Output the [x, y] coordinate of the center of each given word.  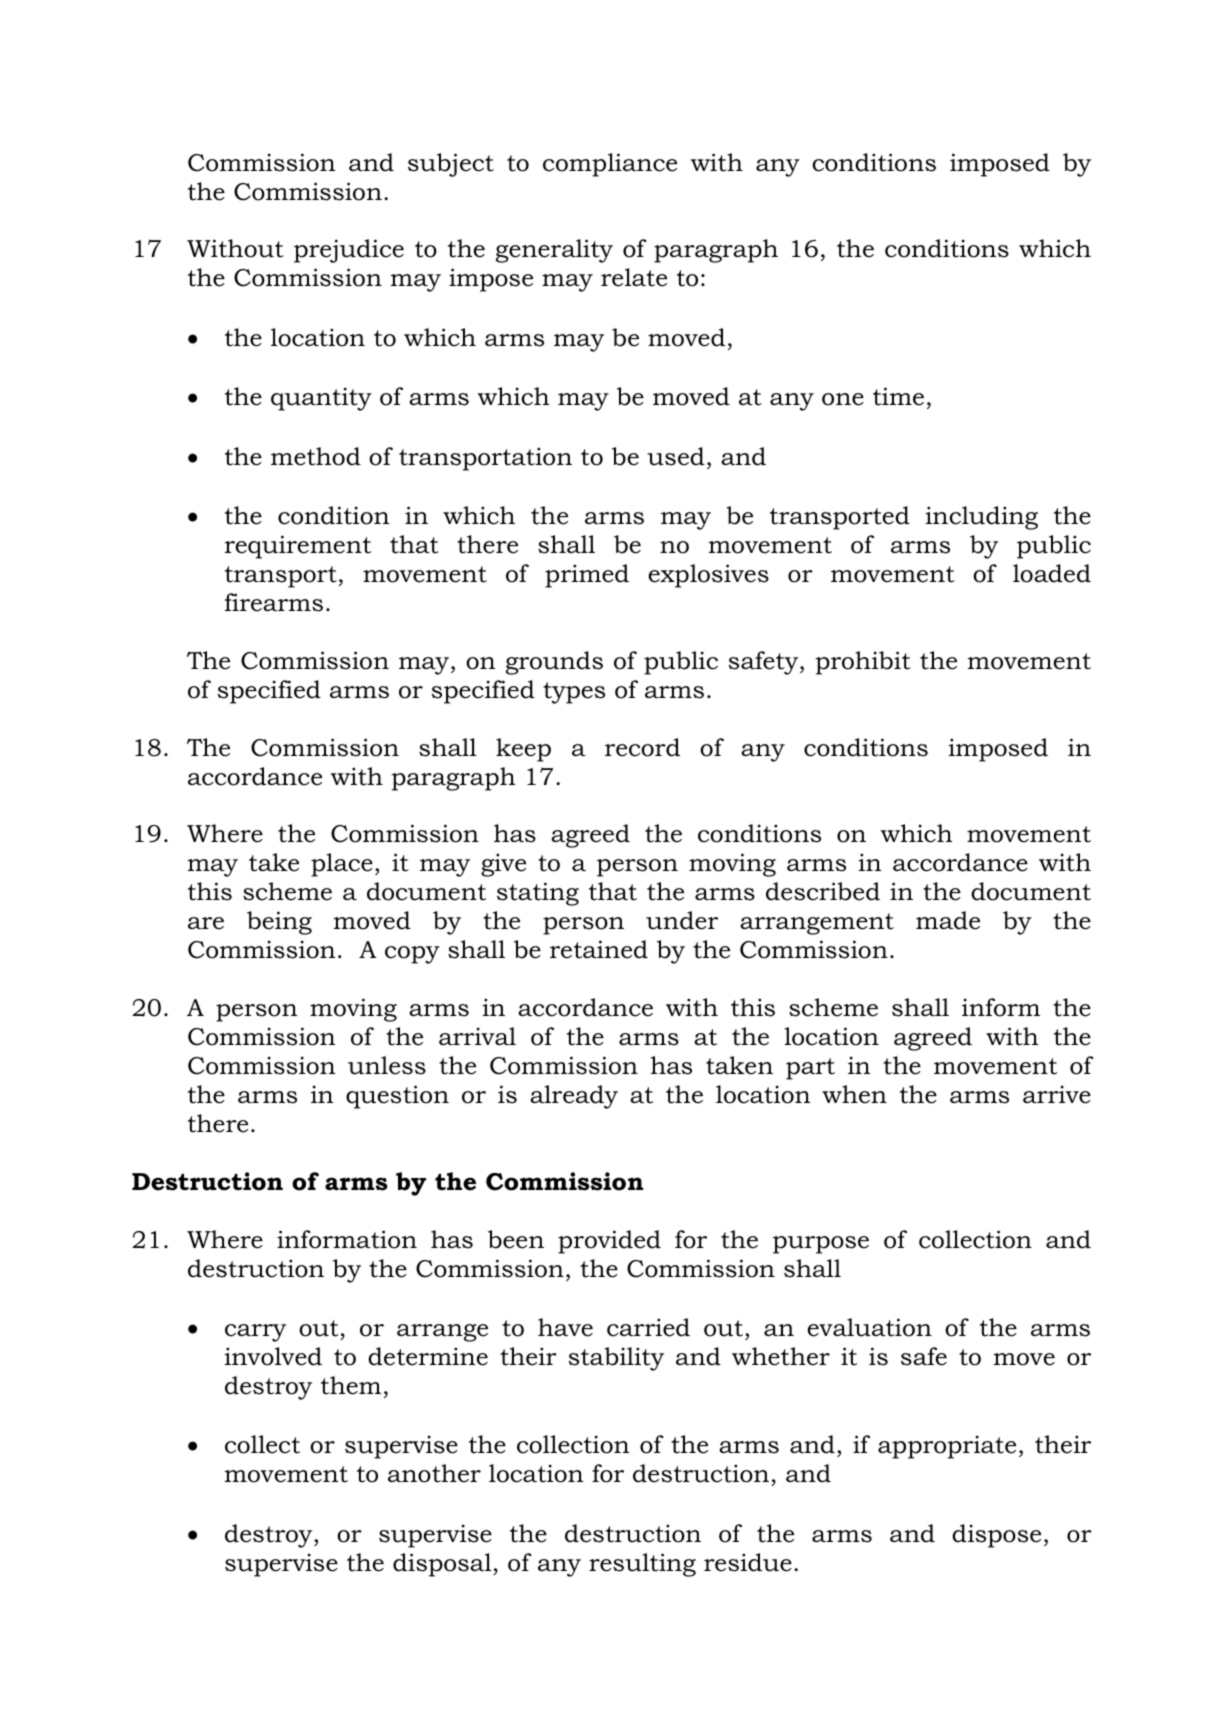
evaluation [870, 1327]
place [342, 865]
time [898, 396]
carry [255, 1333]
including [981, 518]
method [316, 456]
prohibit [863, 663]
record [642, 747]
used [676, 456]
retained [599, 949]
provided [609, 1242]
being [279, 923]
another [434, 1473]
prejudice [349, 251]
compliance [610, 165]
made [948, 920]
